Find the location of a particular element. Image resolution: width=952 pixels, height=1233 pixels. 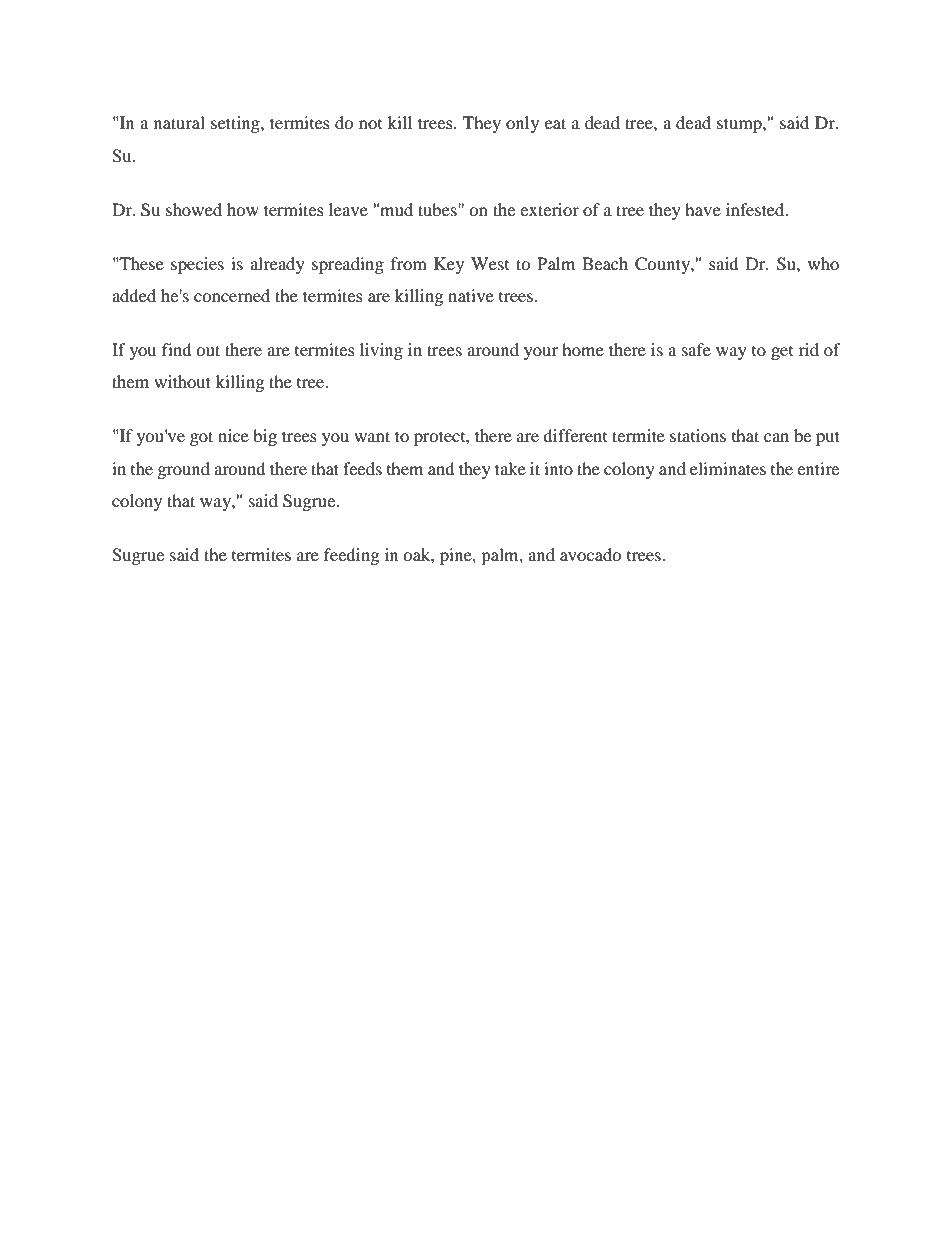

who is located at coordinates (823, 263).
